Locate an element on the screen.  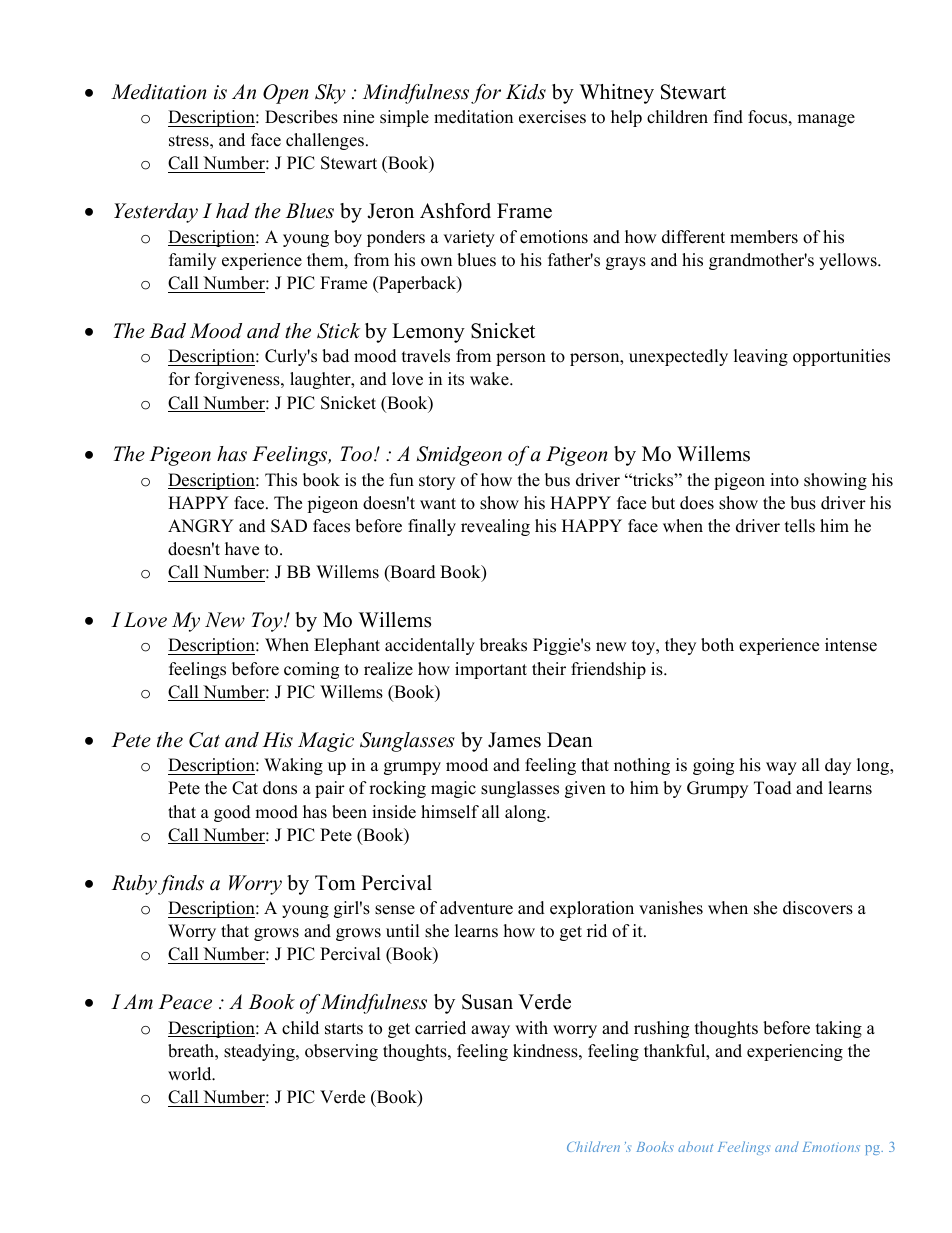
away is located at coordinates (490, 1031).
